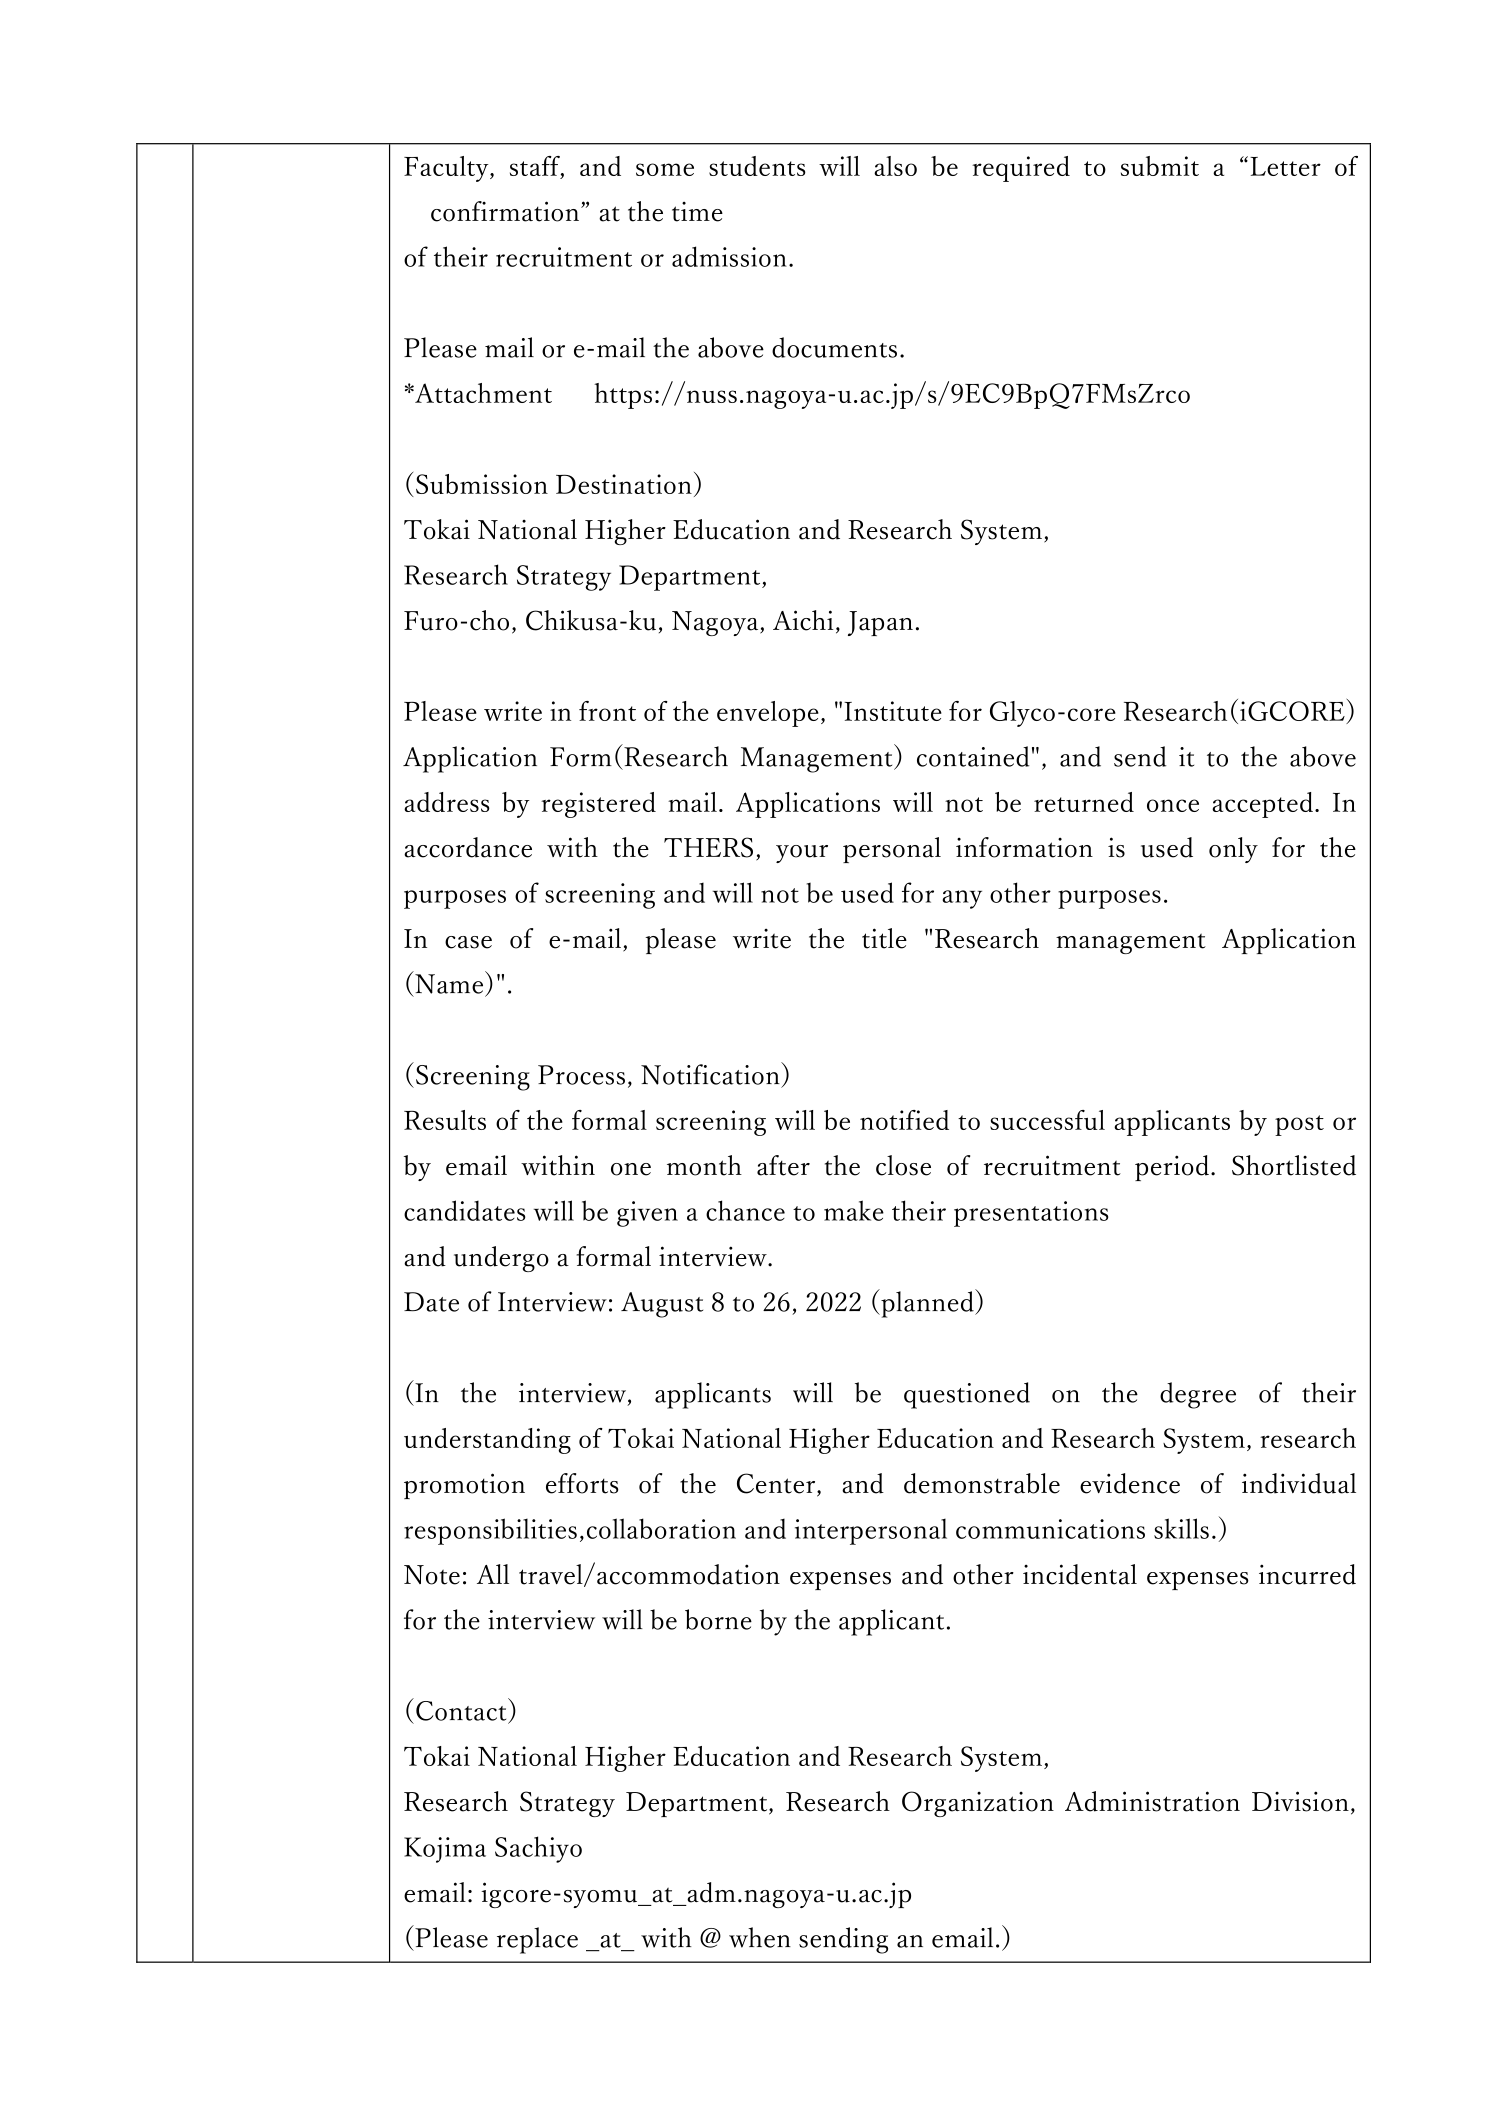 This page has height=2125, width=1502. What do you see at coordinates (880, 623) in the page?
I see `Japan` at bounding box center [880, 623].
